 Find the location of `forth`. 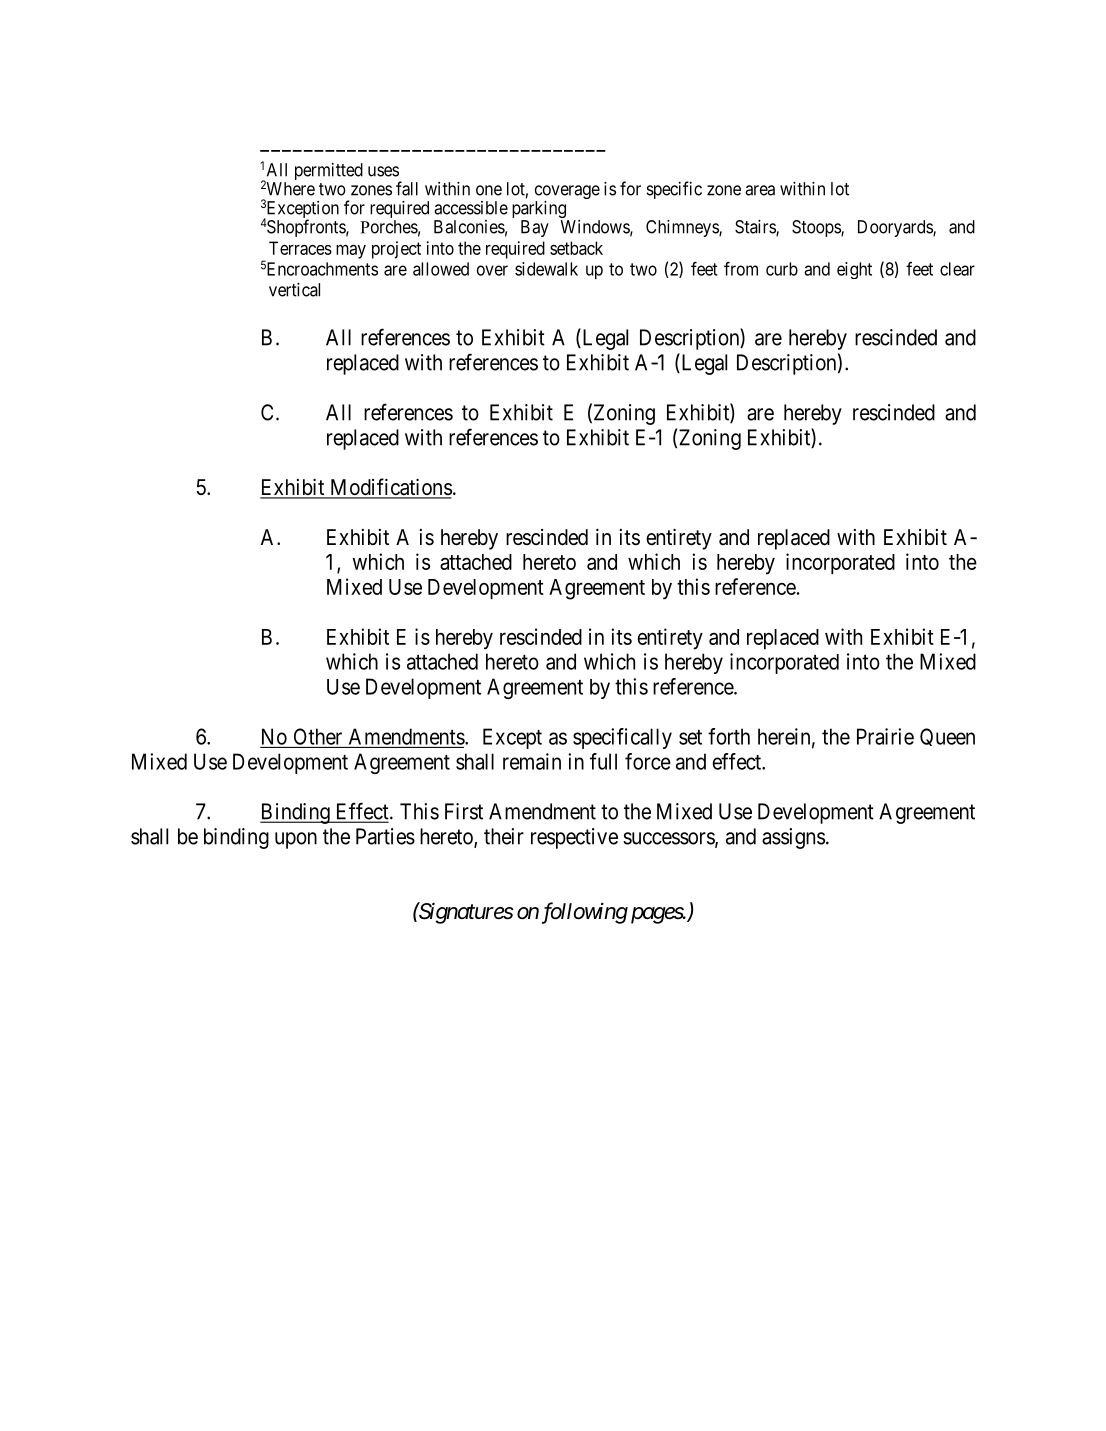

forth is located at coordinates (729, 736).
